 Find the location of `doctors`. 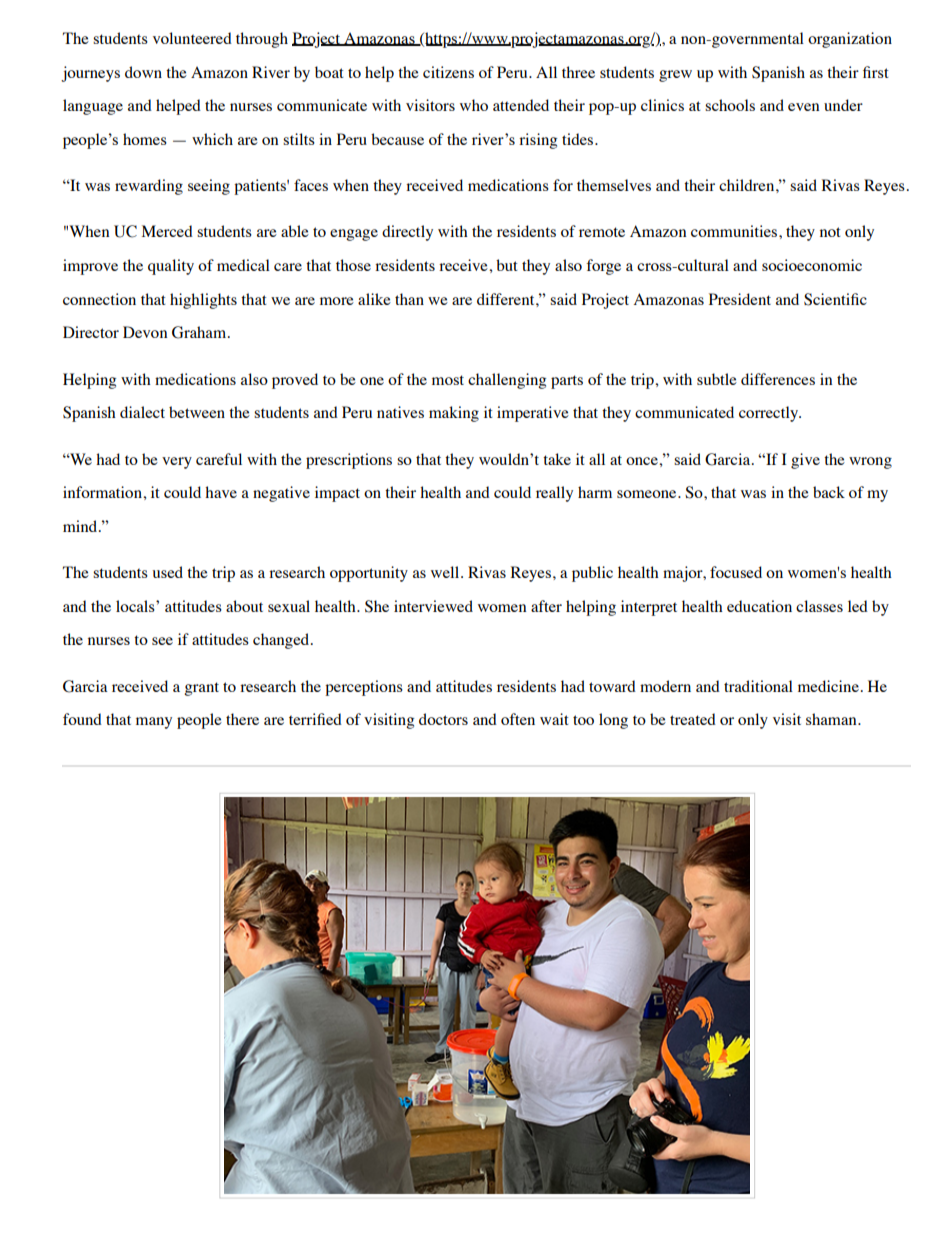

doctors is located at coordinates (443, 719).
